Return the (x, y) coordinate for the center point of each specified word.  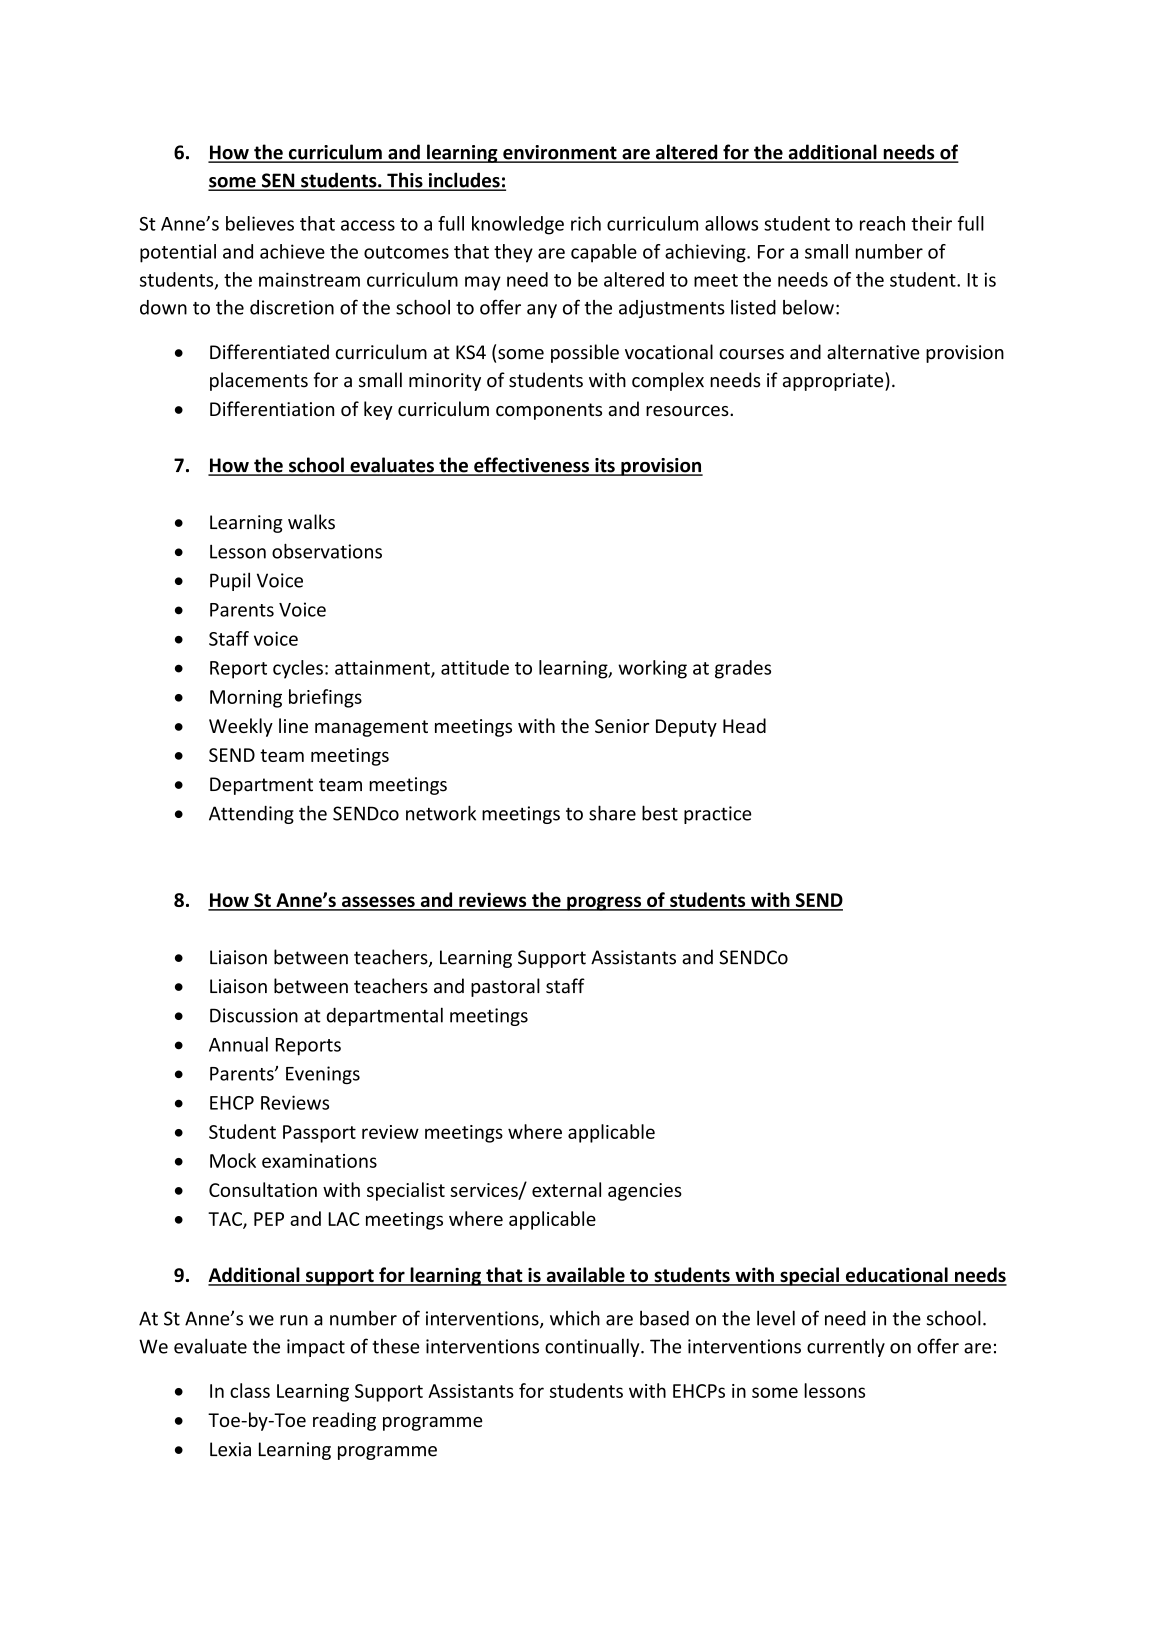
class (250, 1390)
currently (846, 1347)
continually (593, 1347)
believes (260, 223)
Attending (251, 815)
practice (718, 815)
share (612, 813)
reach (882, 223)
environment (560, 153)
